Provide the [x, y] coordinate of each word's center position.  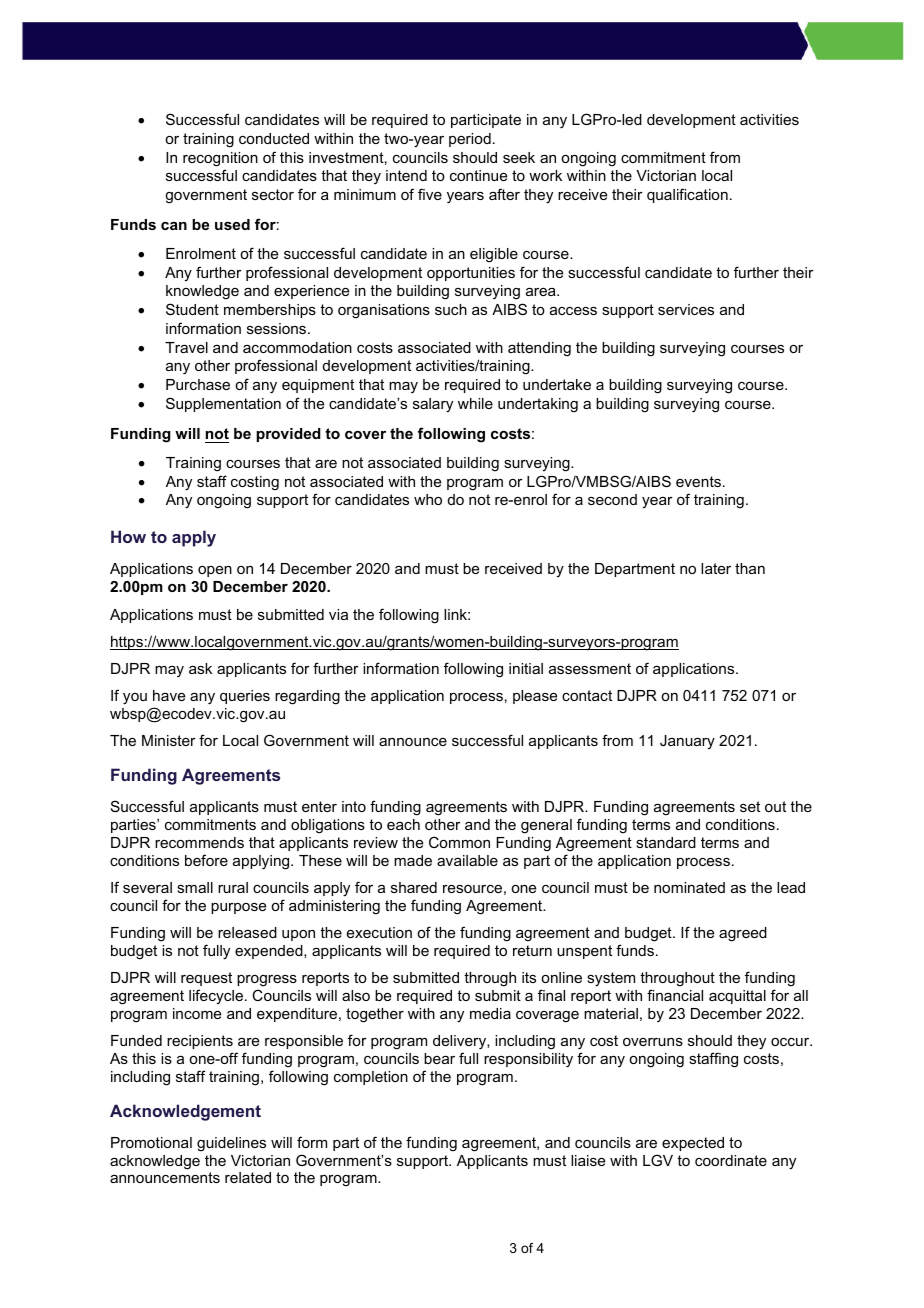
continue [478, 175]
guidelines [231, 1144]
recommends [199, 842]
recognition [220, 159]
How [128, 536]
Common [459, 842]
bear [439, 1058]
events [698, 481]
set [750, 806]
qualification [687, 195]
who [428, 499]
